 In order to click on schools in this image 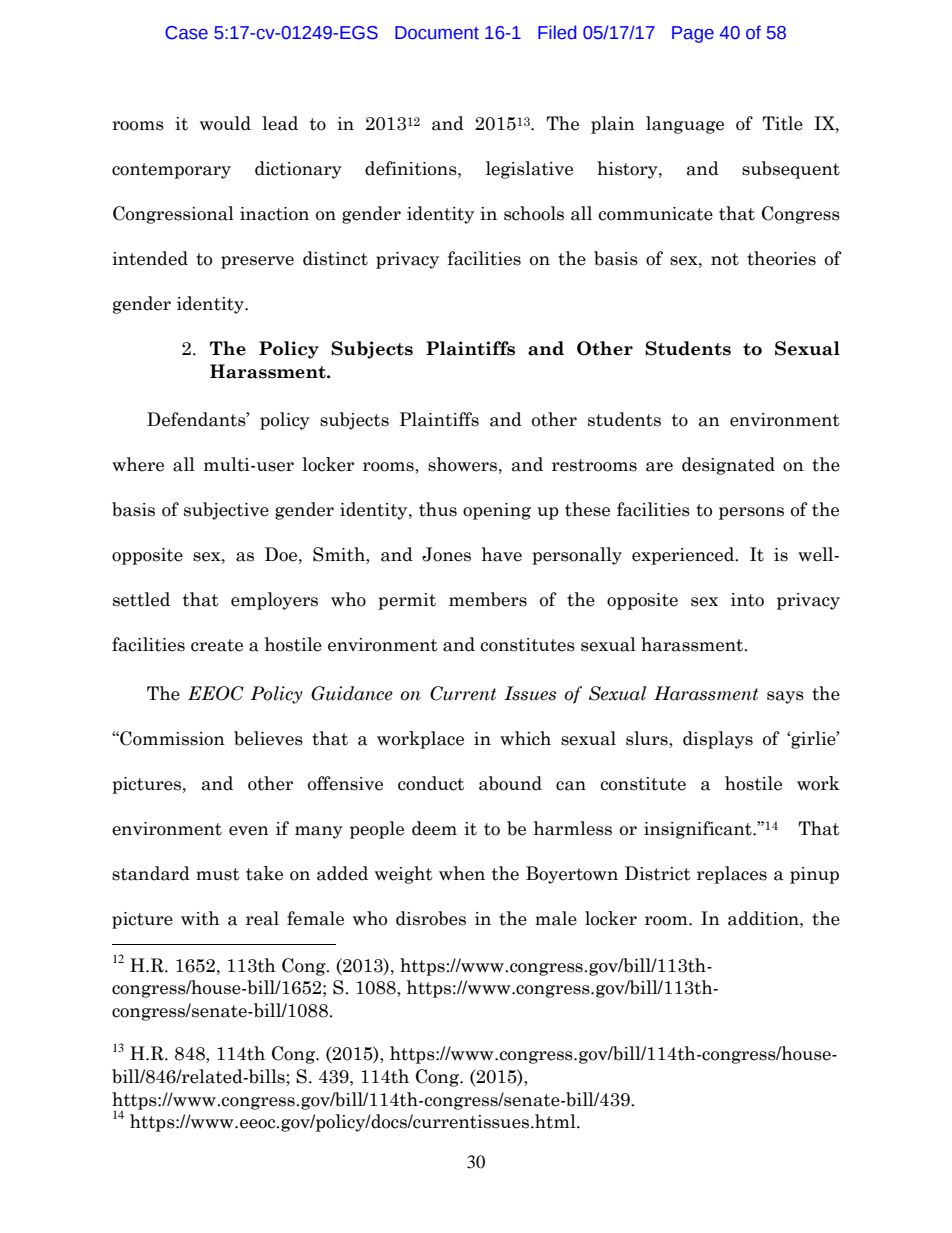, I will do `click(534, 213)`.
